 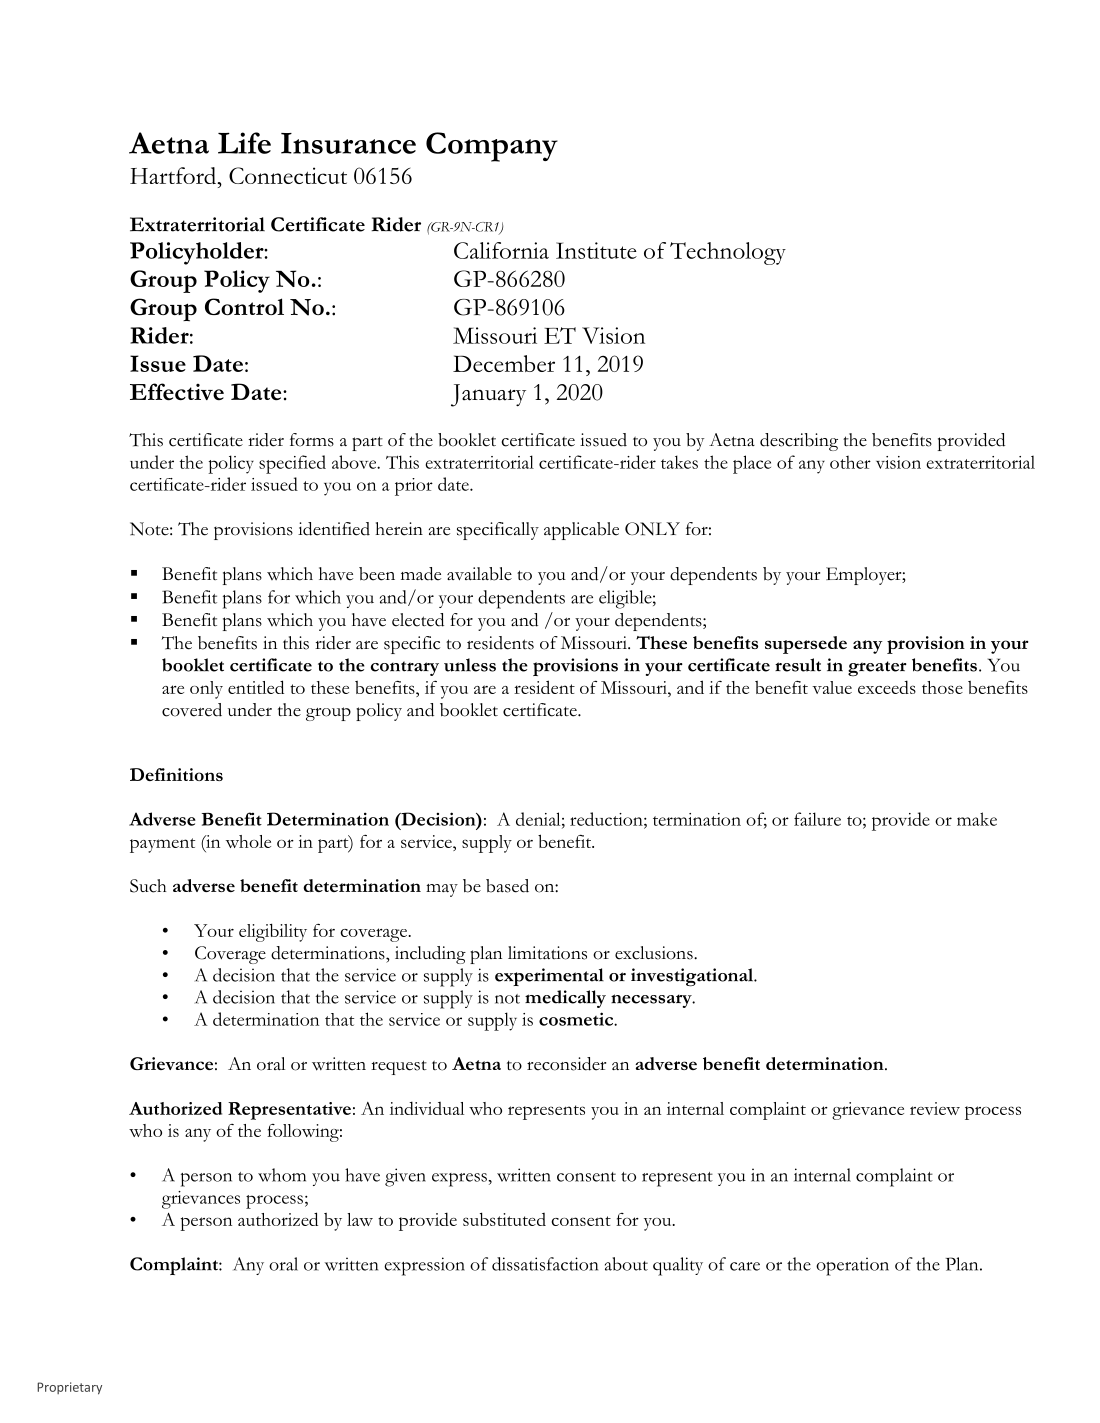 I want to click on Technology, so click(x=728, y=253).
